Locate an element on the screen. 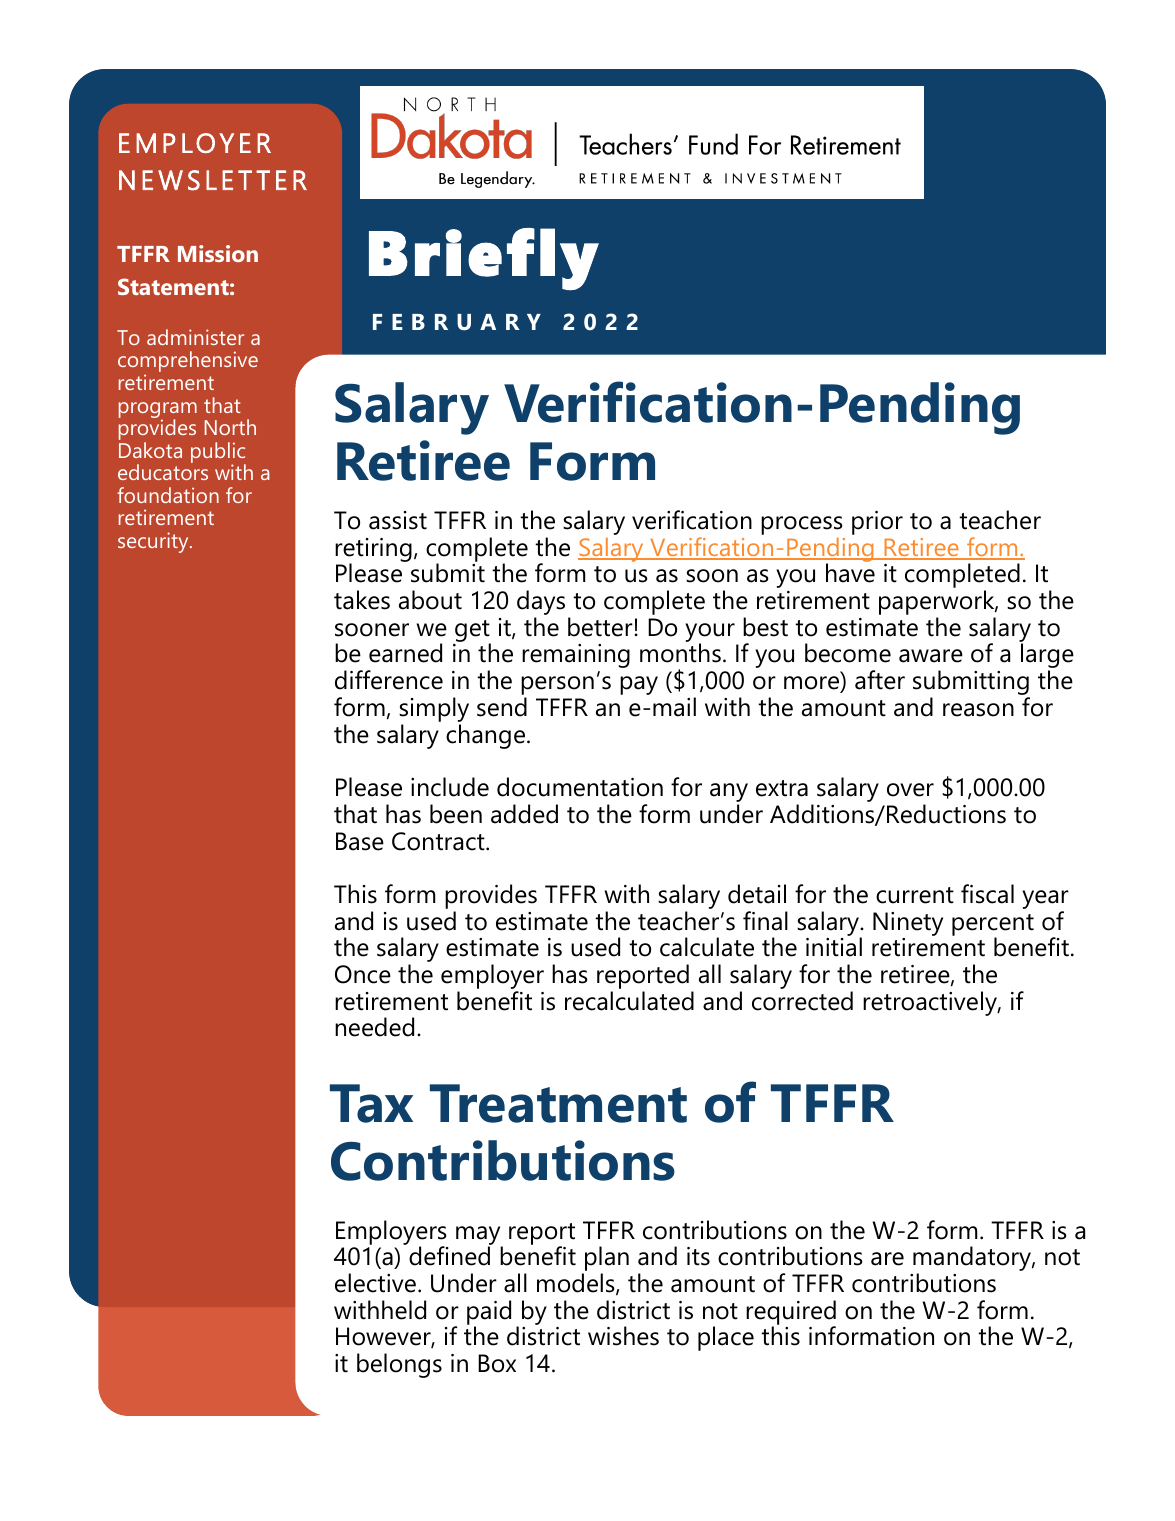  administer is located at coordinates (195, 337).
